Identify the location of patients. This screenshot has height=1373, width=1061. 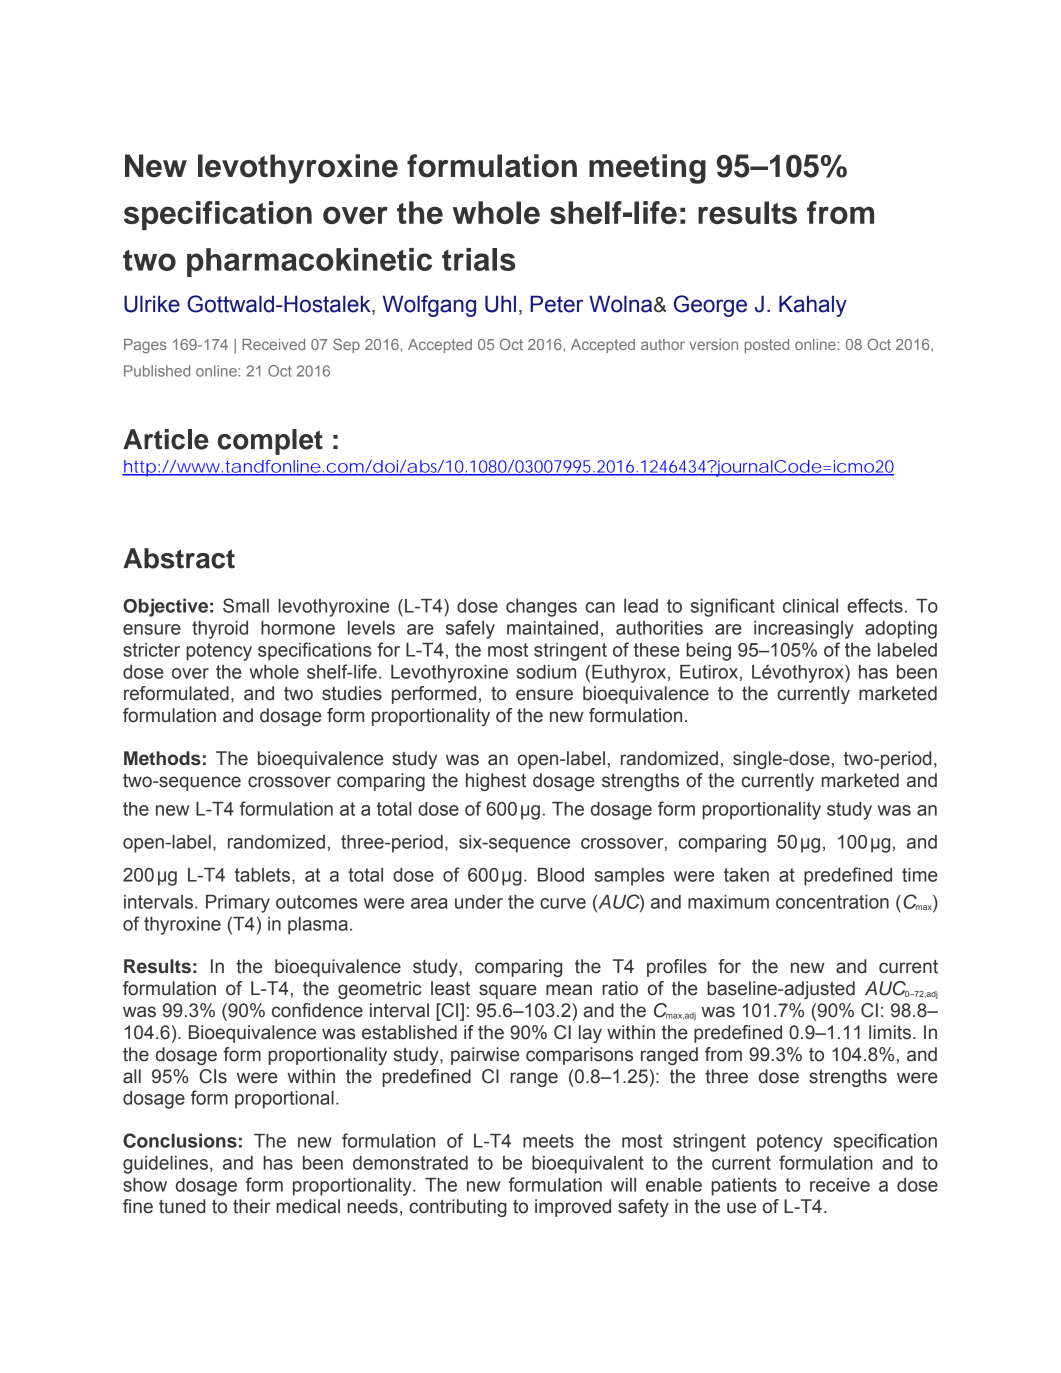
(744, 1187).
